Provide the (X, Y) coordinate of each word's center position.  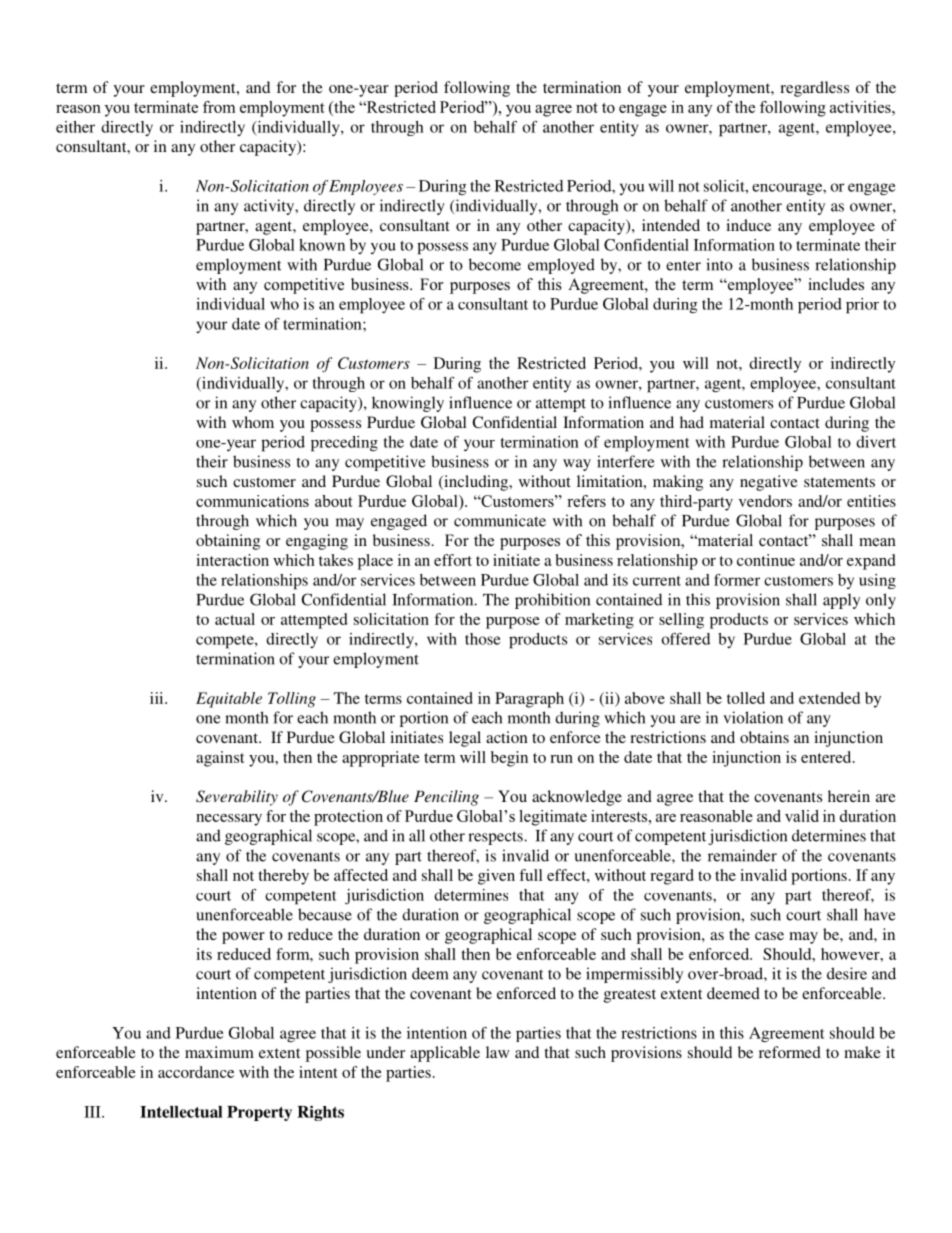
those (482, 639)
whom (253, 422)
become (495, 264)
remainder (742, 855)
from (219, 107)
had (692, 422)
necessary (229, 820)
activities (861, 107)
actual (235, 619)
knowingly (408, 404)
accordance (196, 1072)
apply (841, 601)
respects (496, 838)
